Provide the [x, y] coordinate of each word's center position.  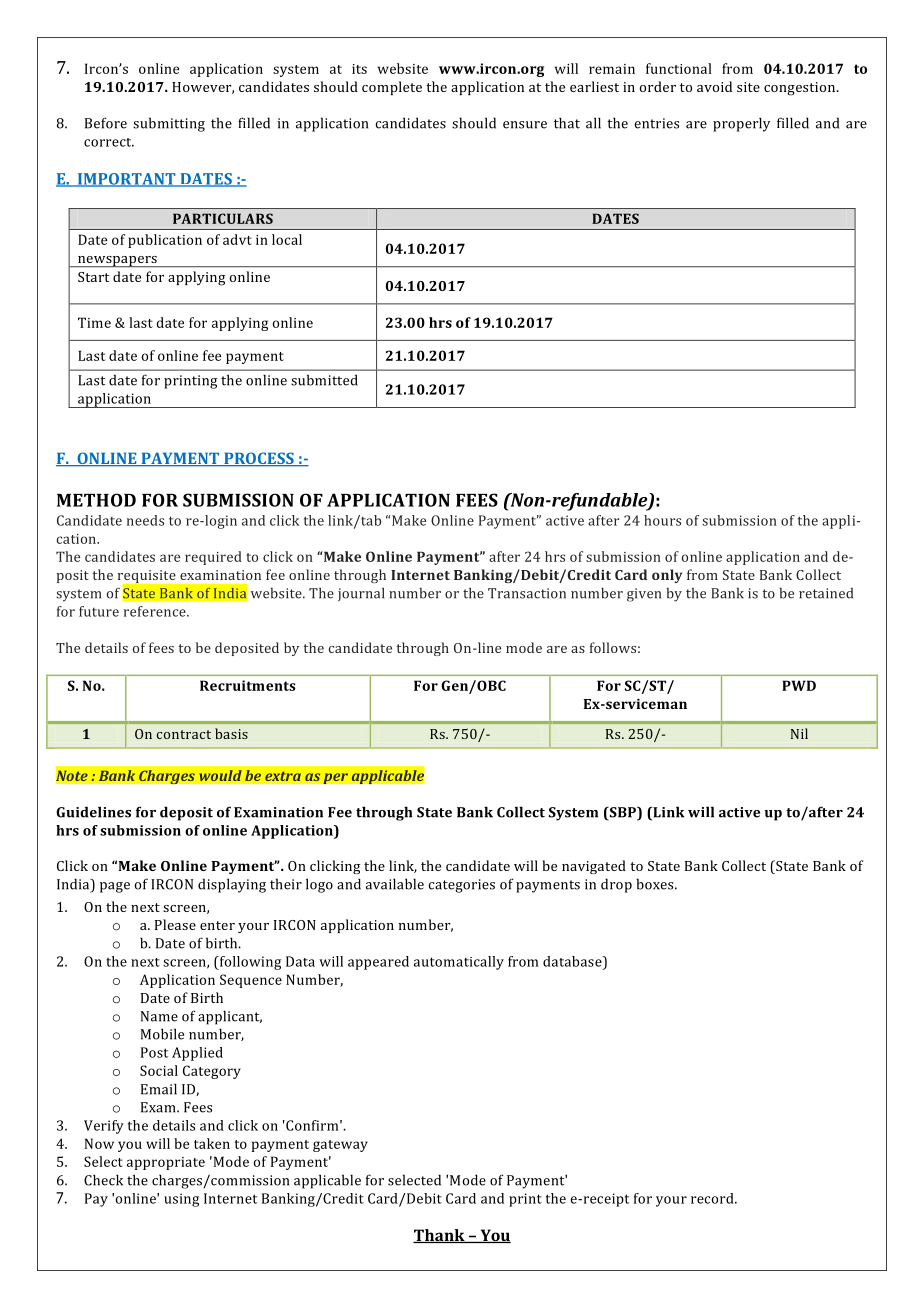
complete [392, 88]
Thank [440, 1236]
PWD [799, 685]
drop [616, 885]
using [181, 1200]
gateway [340, 1146]
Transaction [527, 593]
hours [662, 520]
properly [741, 124]
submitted [324, 380]
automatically [459, 963]
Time [94, 322]
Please [175, 924]
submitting [169, 124]
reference [156, 611]
